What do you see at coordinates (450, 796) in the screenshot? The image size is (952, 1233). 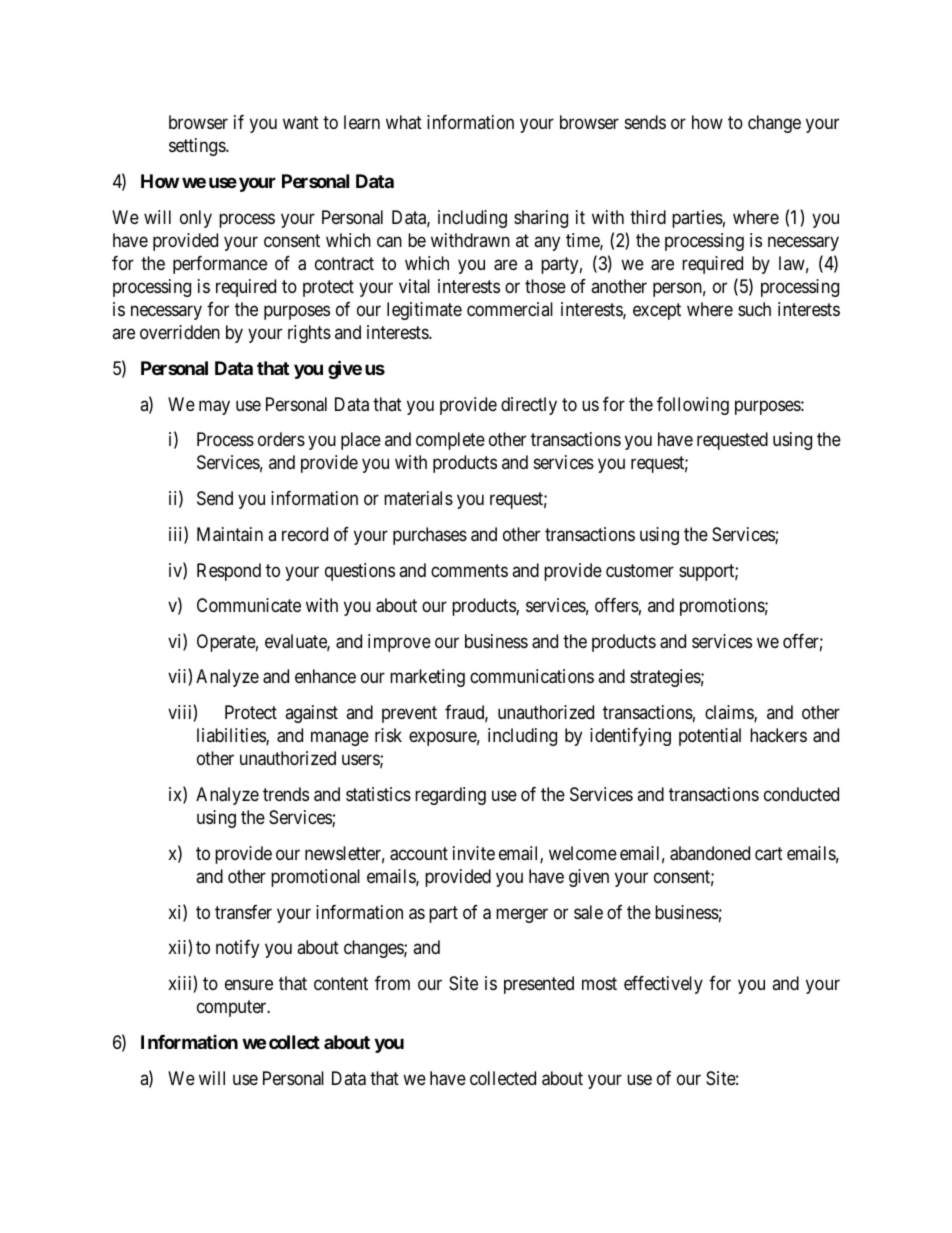 I see `regarding` at bounding box center [450, 796].
